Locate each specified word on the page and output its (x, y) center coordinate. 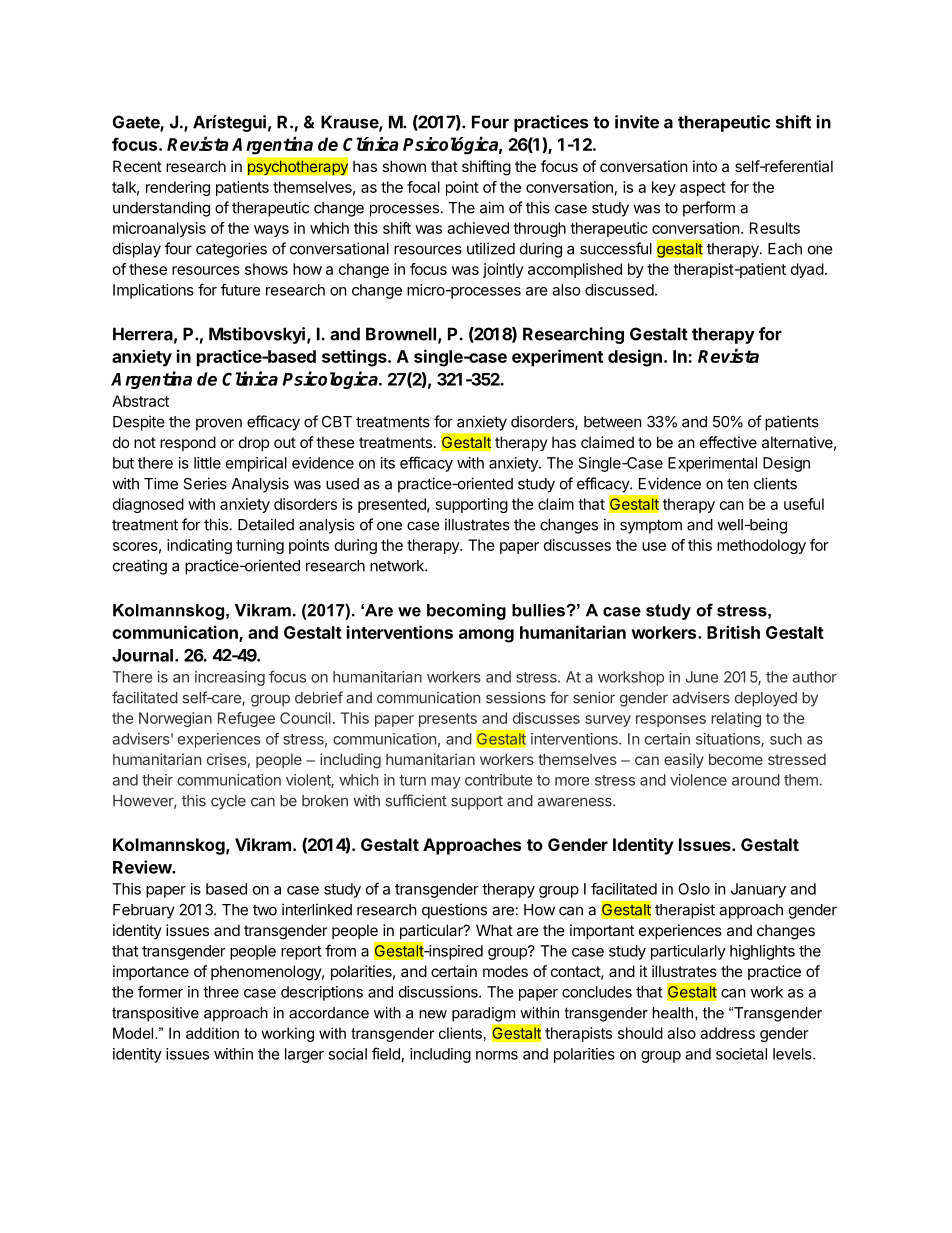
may (446, 783)
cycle (228, 802)
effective (728, 442)
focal (423, 187)
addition (212, 1033)
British (733, 632)
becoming (466, 612)
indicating (199, 546)
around (756, 780)
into (705, 166)
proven (219, 424)
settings (355, 358)
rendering (178, 188)
